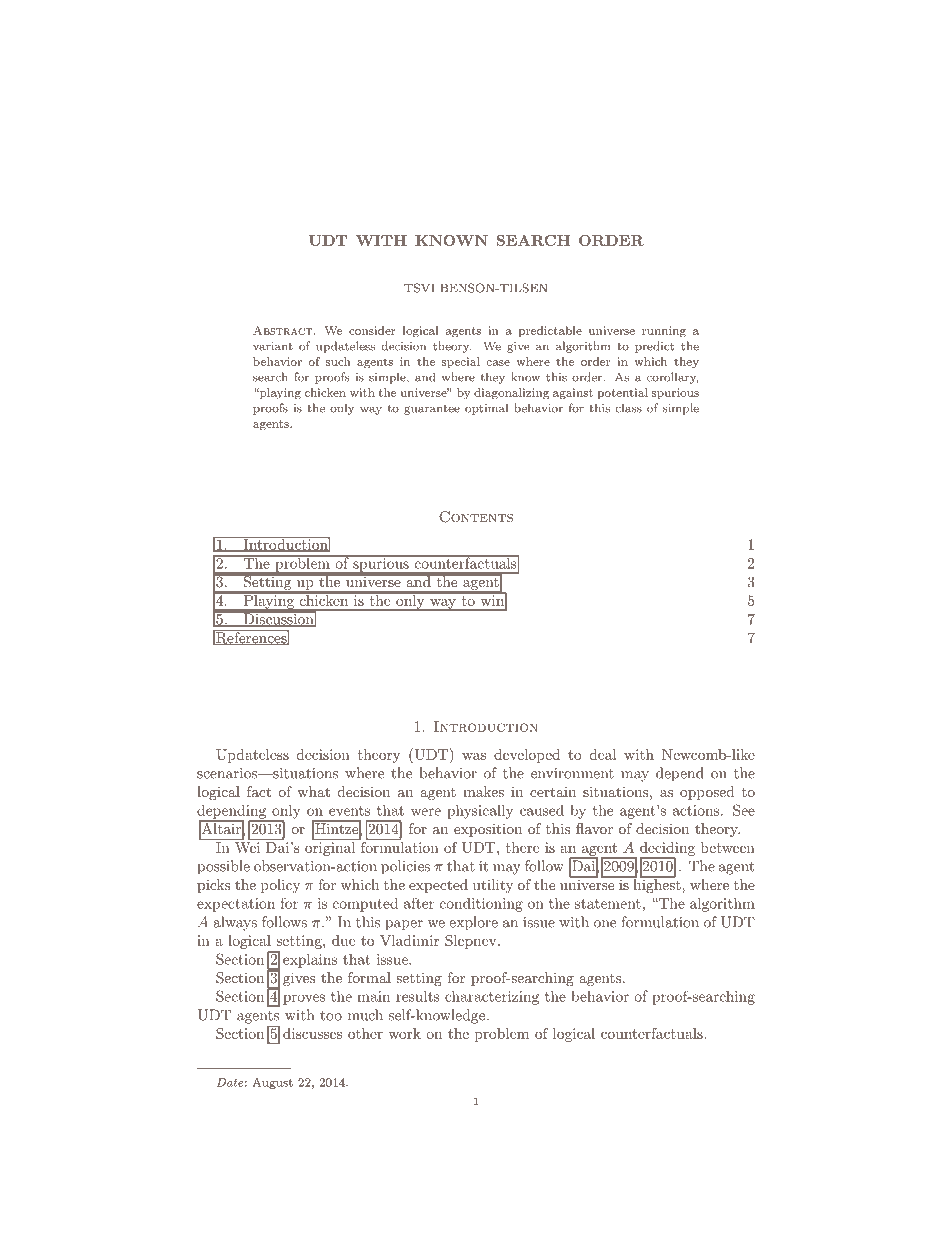 Image resolution: width=952 pixels, height=1233 pixels. I want to click on August, so click(272, 1083).
